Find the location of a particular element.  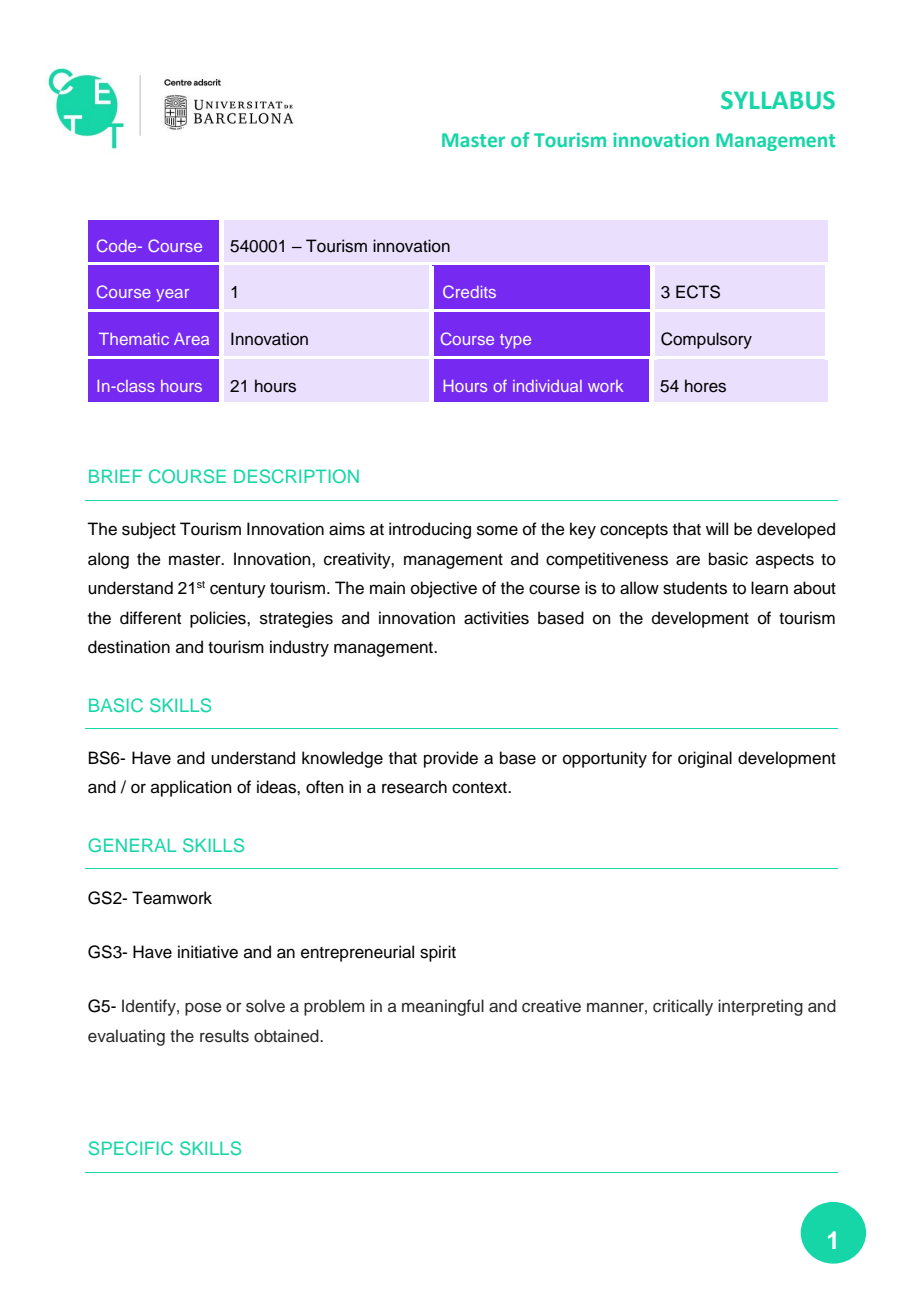

year is located at coordinates (172, 295).
